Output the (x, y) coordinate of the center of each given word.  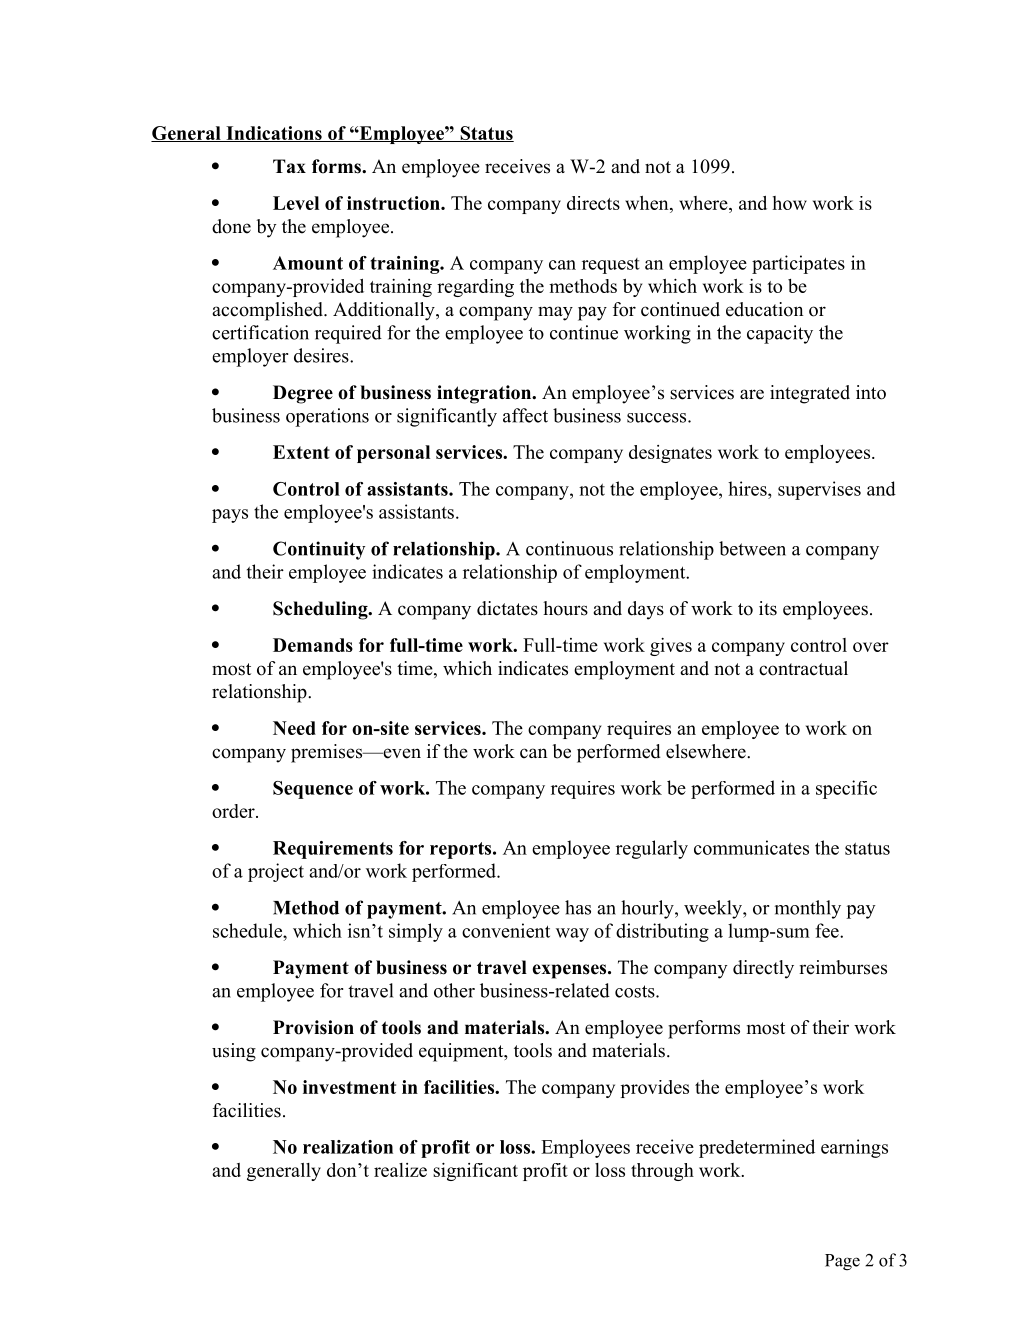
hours (565, 608)
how (789, 203)
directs (593, 203)
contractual (803, 668)
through (662, 1172)
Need (294, 728)
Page (842, 1262)
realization (348, 1147)
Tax (289, 166)
